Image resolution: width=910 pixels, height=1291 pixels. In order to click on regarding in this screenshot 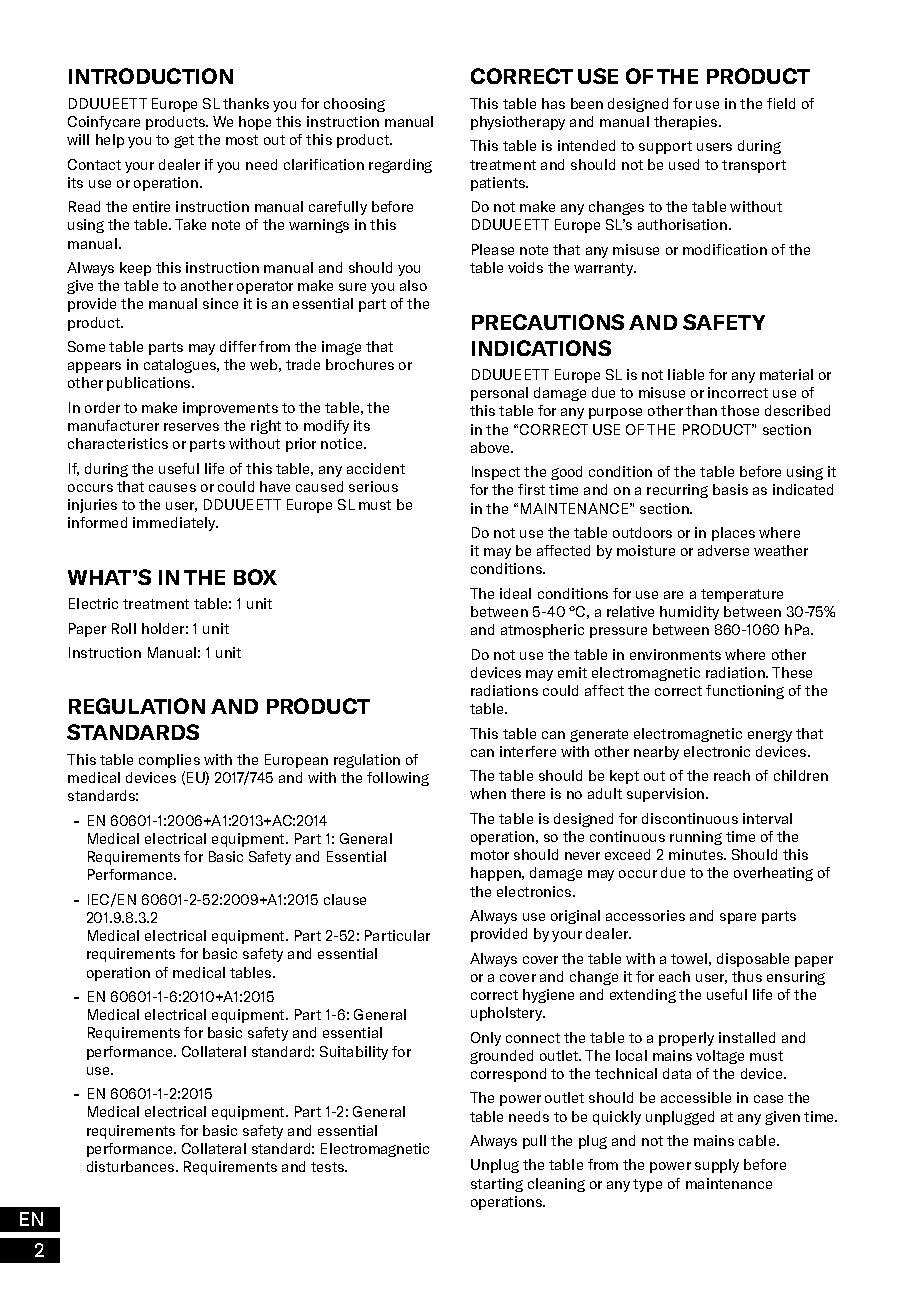, I will do `click(400, 166)`.
